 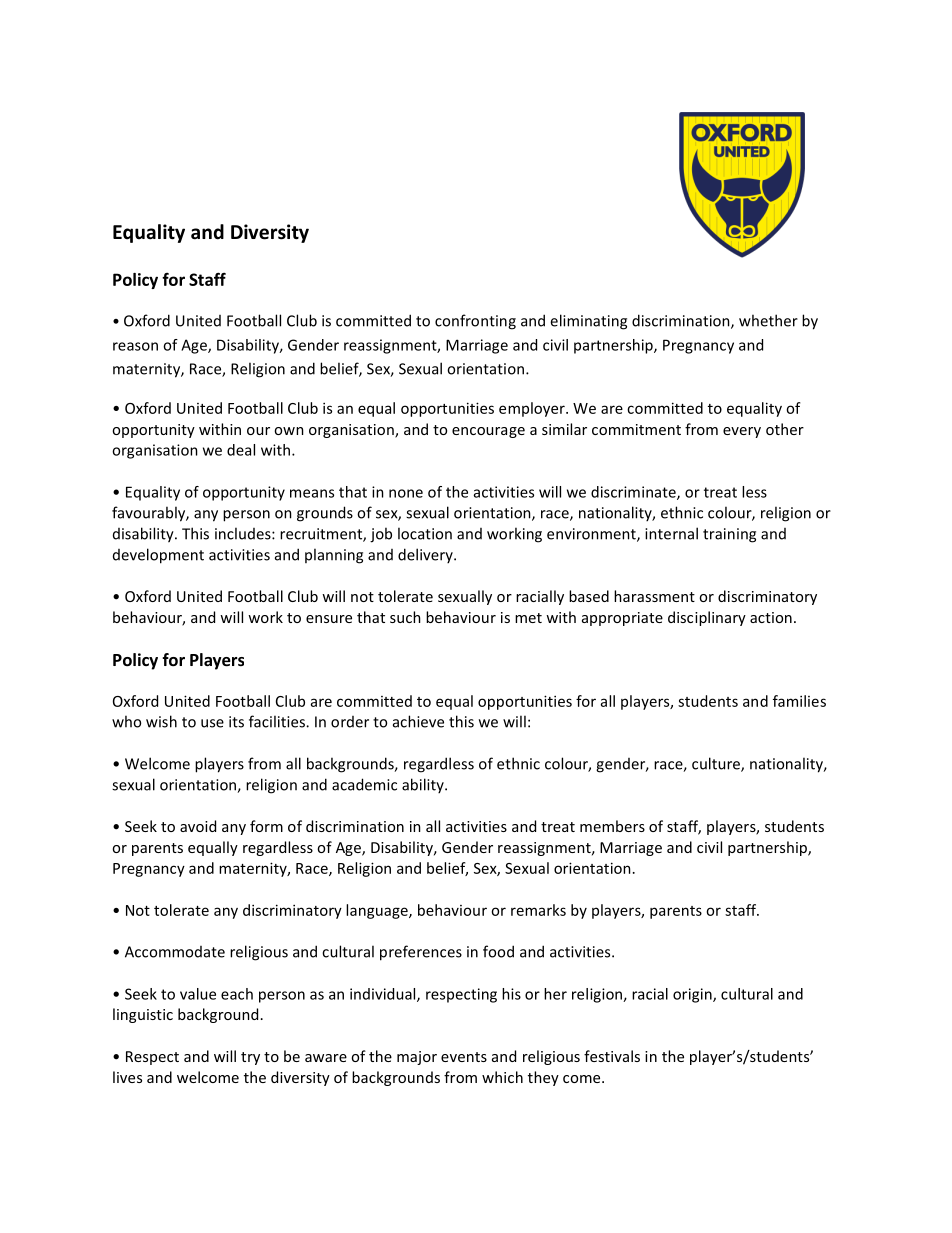 I want to click on reason, so click(x=135, y=346).
